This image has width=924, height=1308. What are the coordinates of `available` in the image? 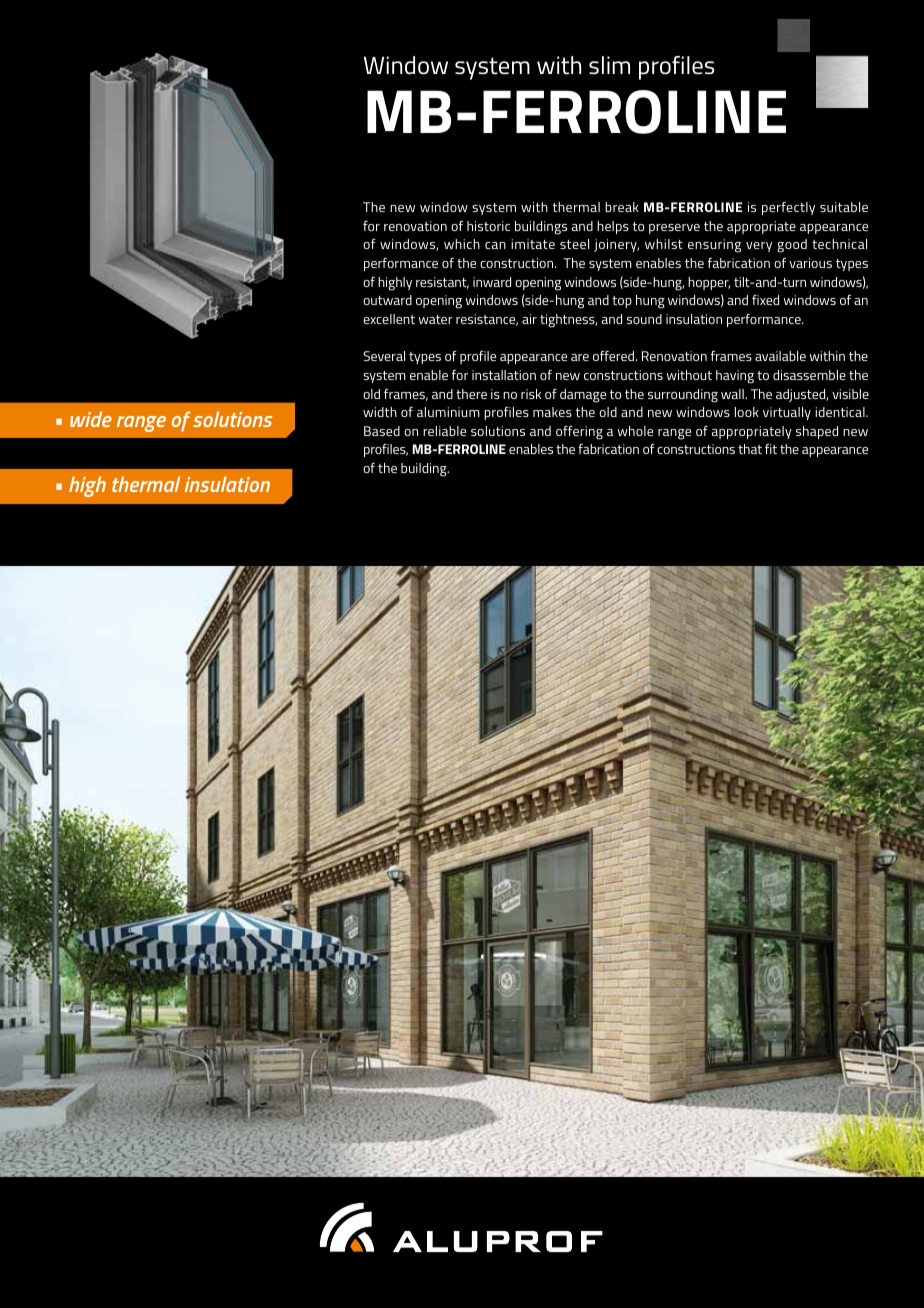 It's located at (780, 356).
